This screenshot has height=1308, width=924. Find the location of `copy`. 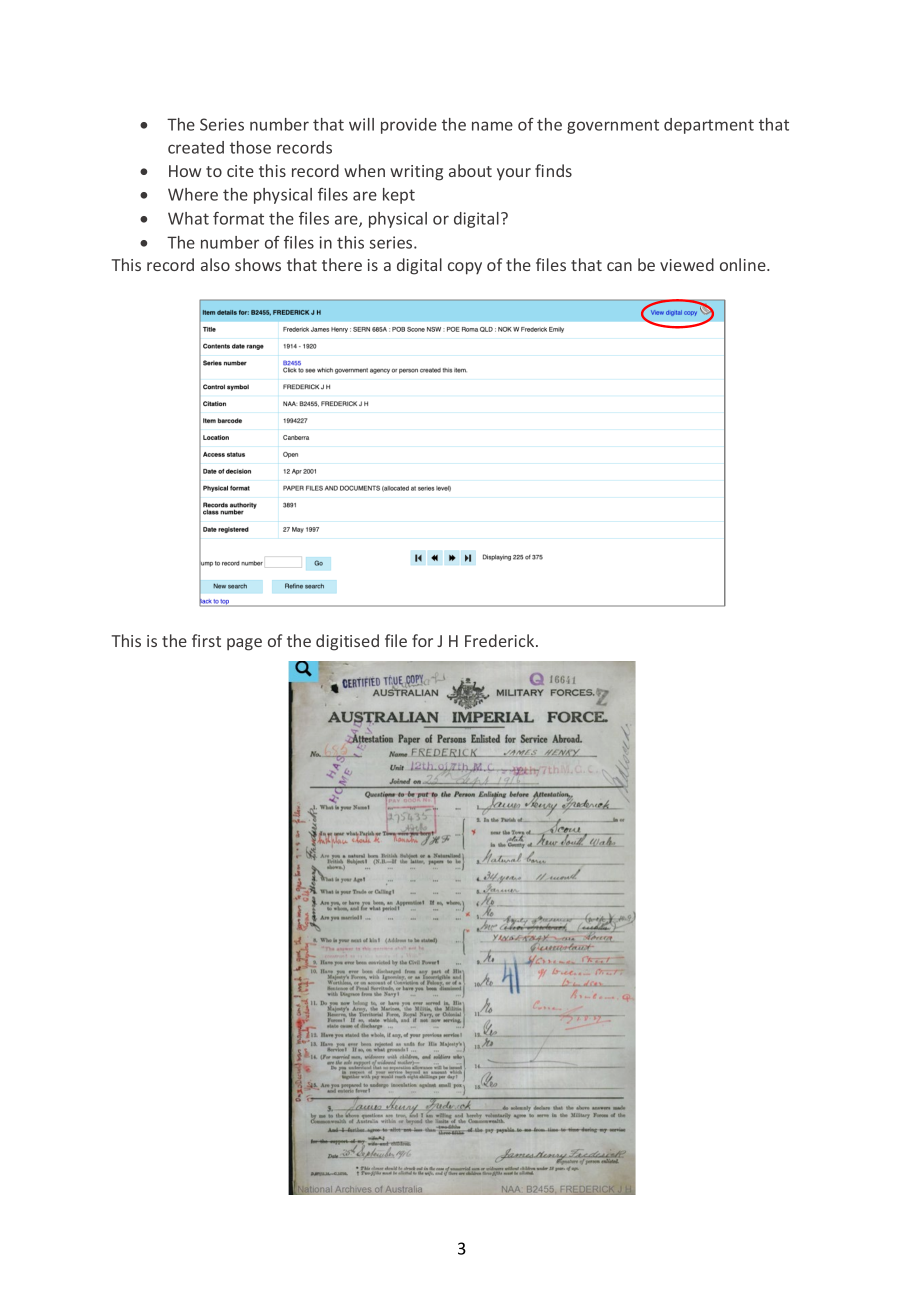

copy is located at coordinates (465, 268).
